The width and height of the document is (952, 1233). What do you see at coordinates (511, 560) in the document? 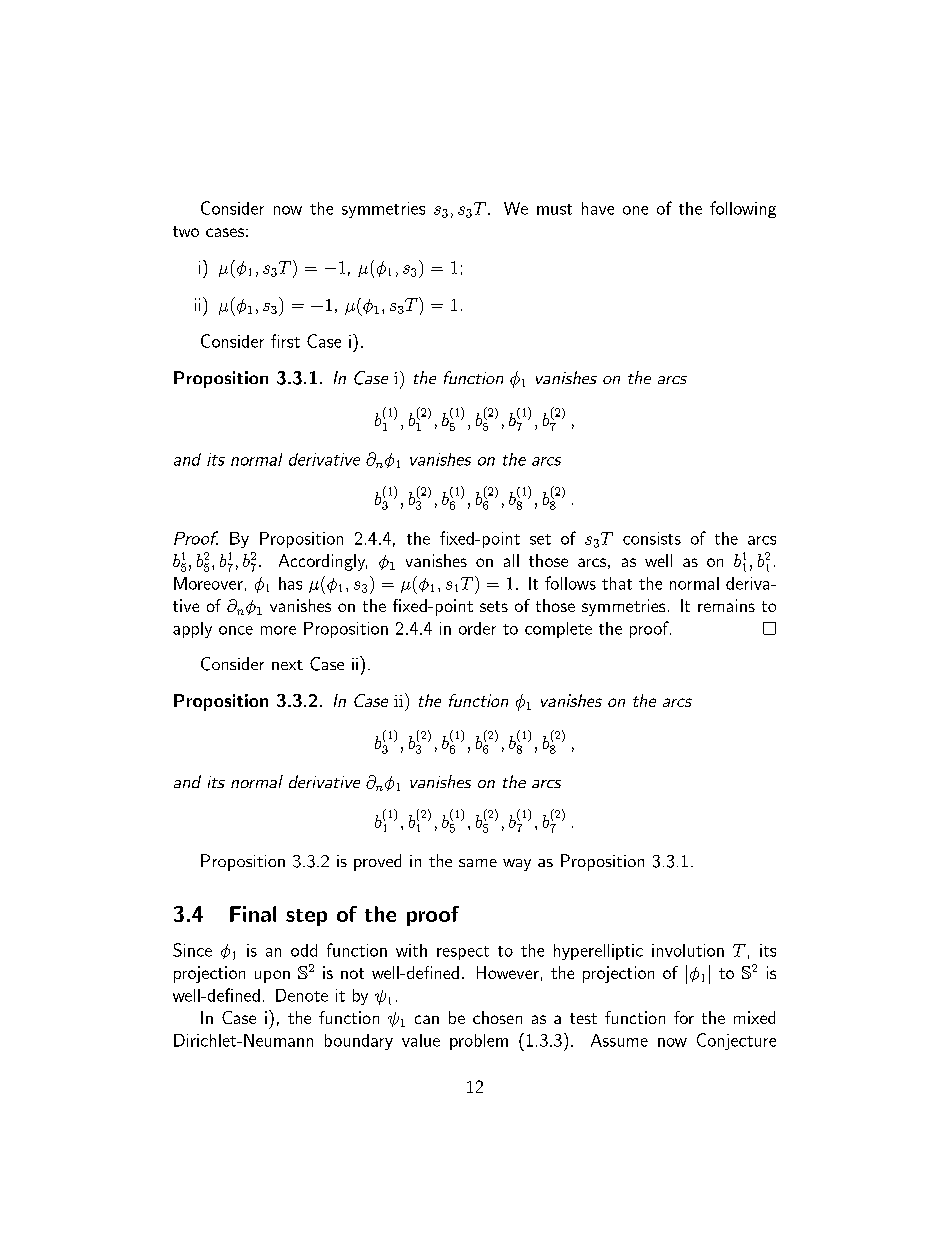
I see `all` at bounding box center [511, 560].
